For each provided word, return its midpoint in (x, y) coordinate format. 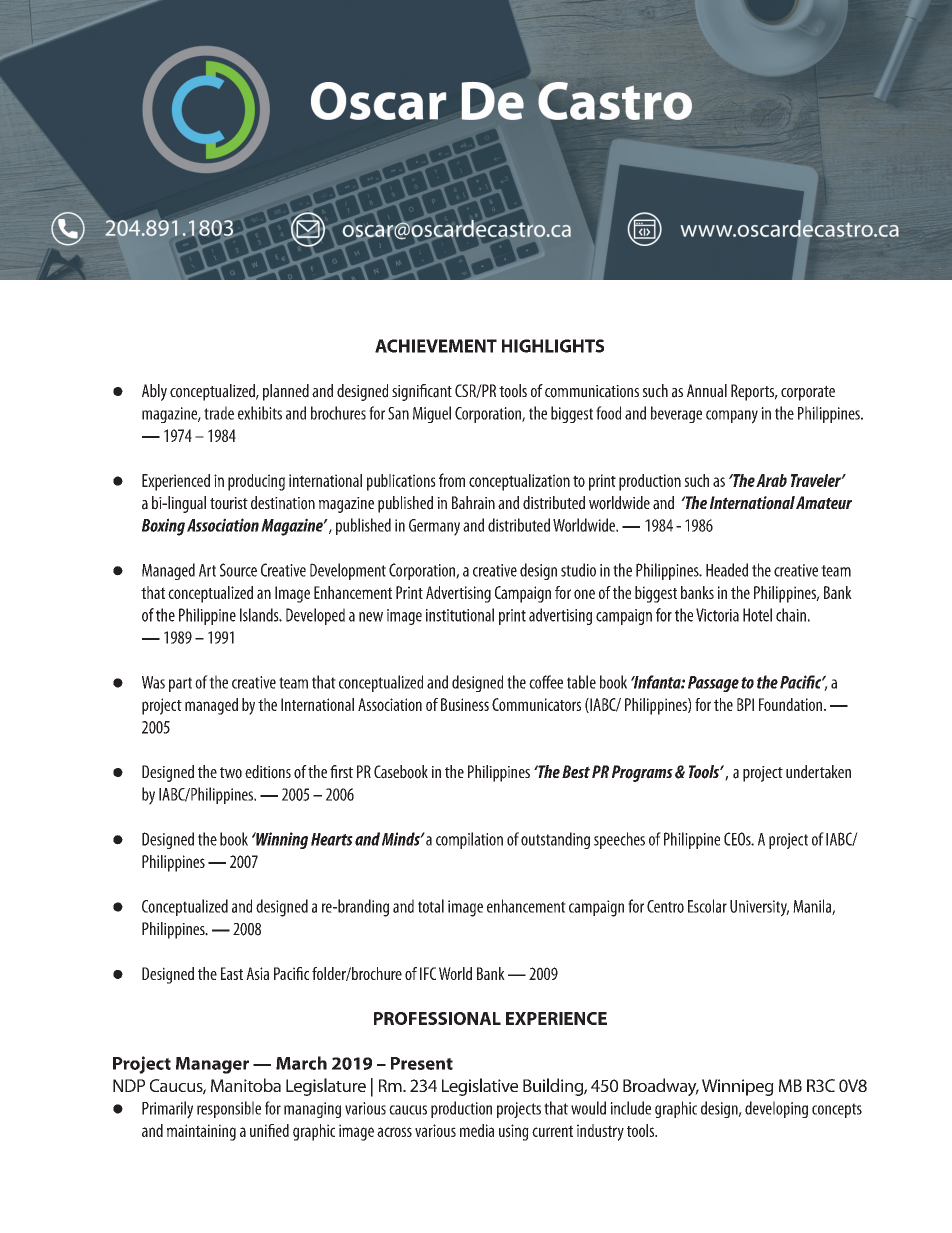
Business (465, 704)
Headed (727, 570)
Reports (754, 392)
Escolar (707, 906)
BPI (745, 704)
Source (238, 570)
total (431, 906)
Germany (434, 527)
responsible (229, 1109)
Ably (154, 392)
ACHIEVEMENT (436, 346)
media (477, 1130)
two (231, 773)
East (232, 973)
